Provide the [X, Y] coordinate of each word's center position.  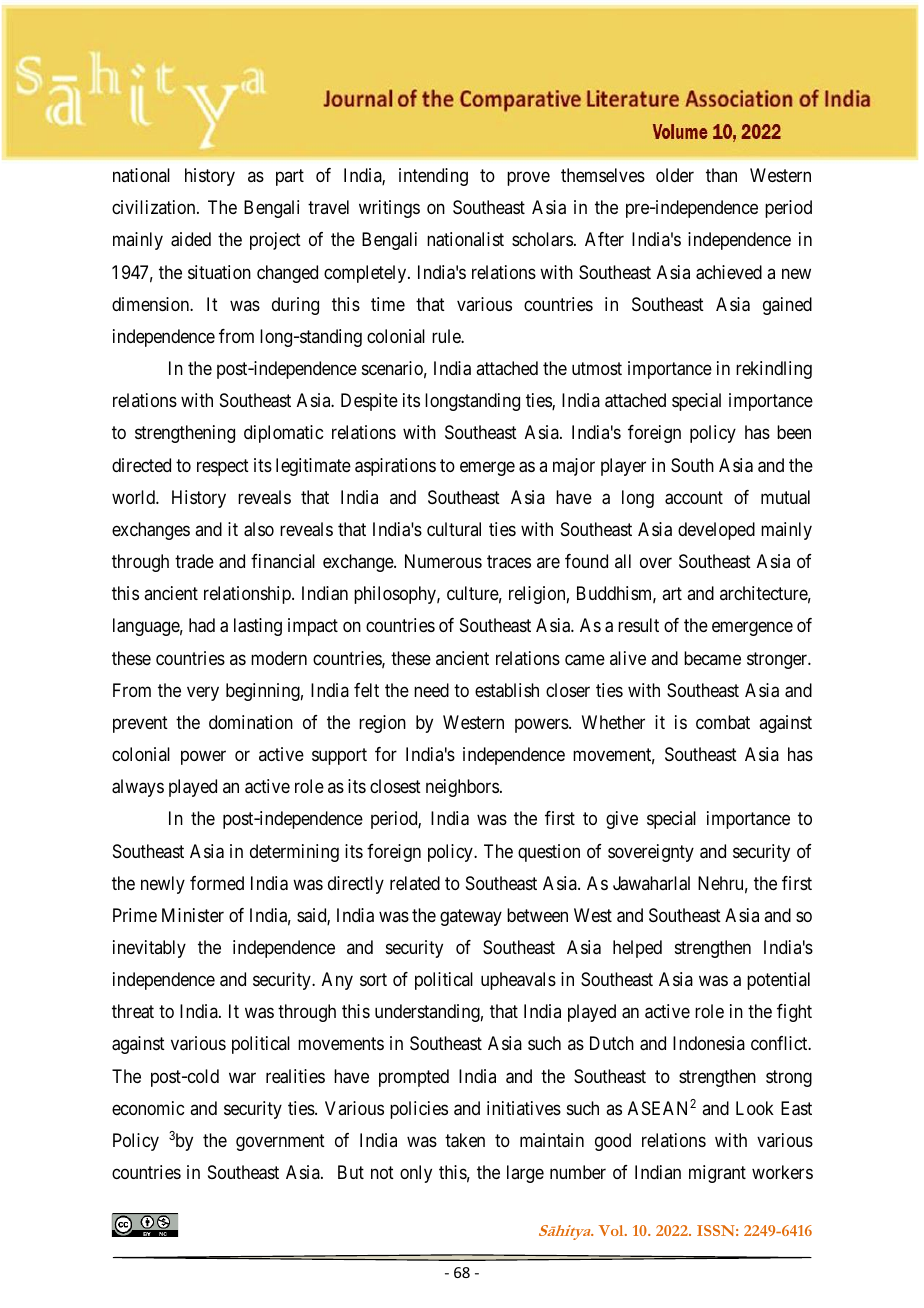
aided [191, 239]
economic [148, 1108]
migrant [717, 1174]
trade [194, 561]
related [415, 883]
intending [433, 177]
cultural [454, 529]
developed [716, 531]
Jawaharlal [651, 883]
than [721, 175]
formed [217, 883]
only [416, 1174]
